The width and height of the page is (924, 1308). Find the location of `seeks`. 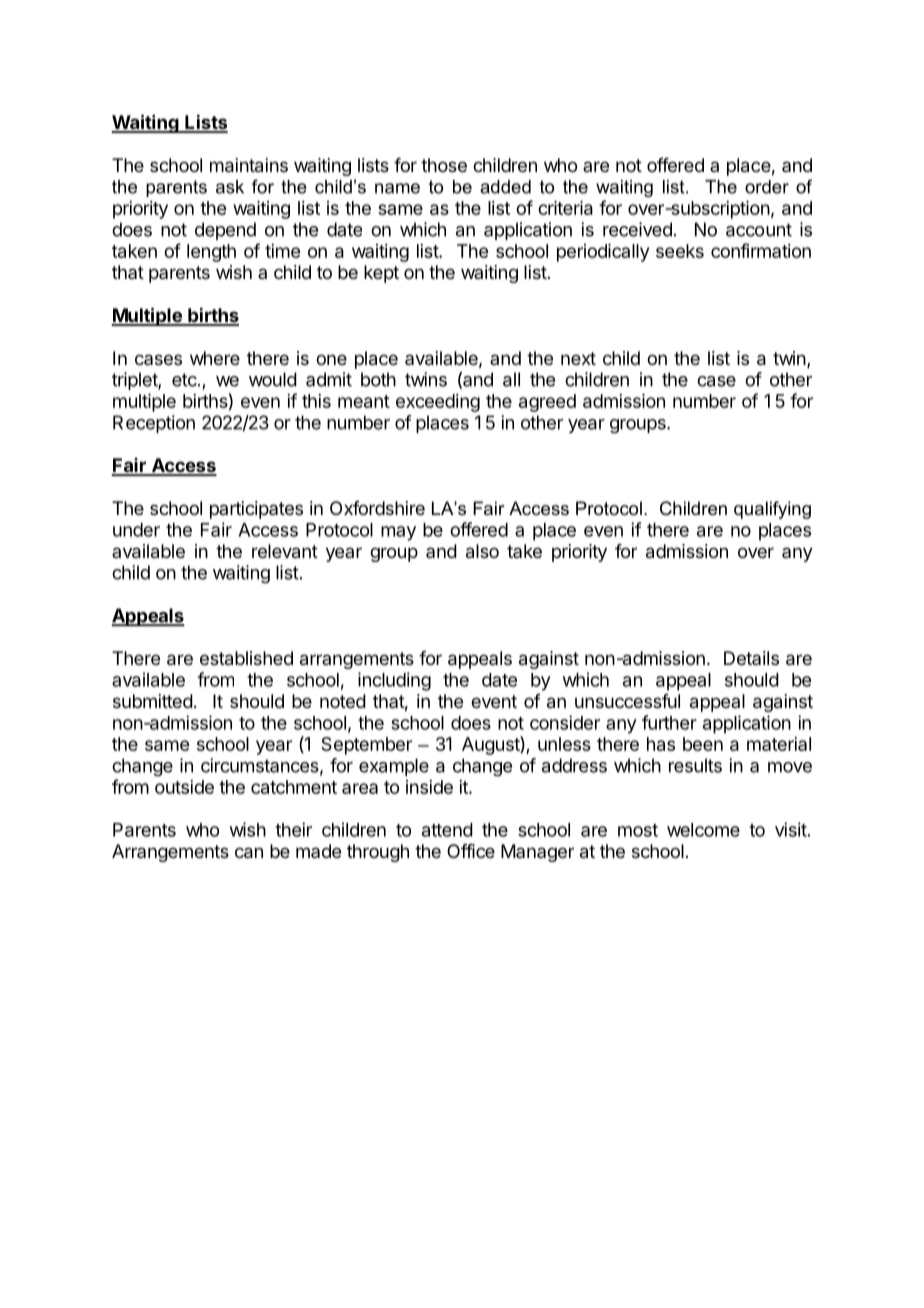

seeks is located at coordinates (680, 251).
